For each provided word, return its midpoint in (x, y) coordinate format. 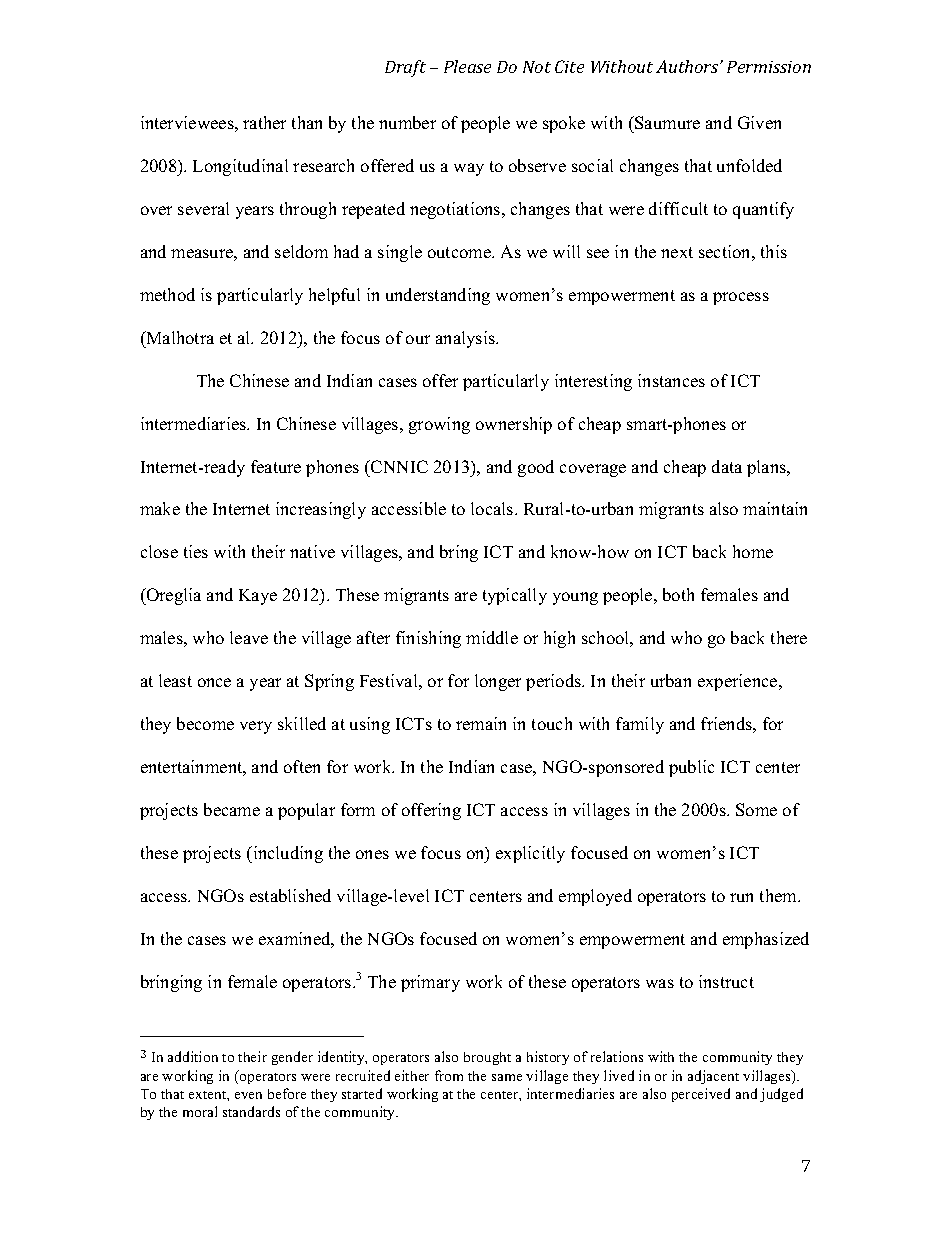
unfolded (749, 165)
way (469, 169)
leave (249, 637)
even (248, 1095)
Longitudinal (240, 167)
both (678, 594)
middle (492, 637)
